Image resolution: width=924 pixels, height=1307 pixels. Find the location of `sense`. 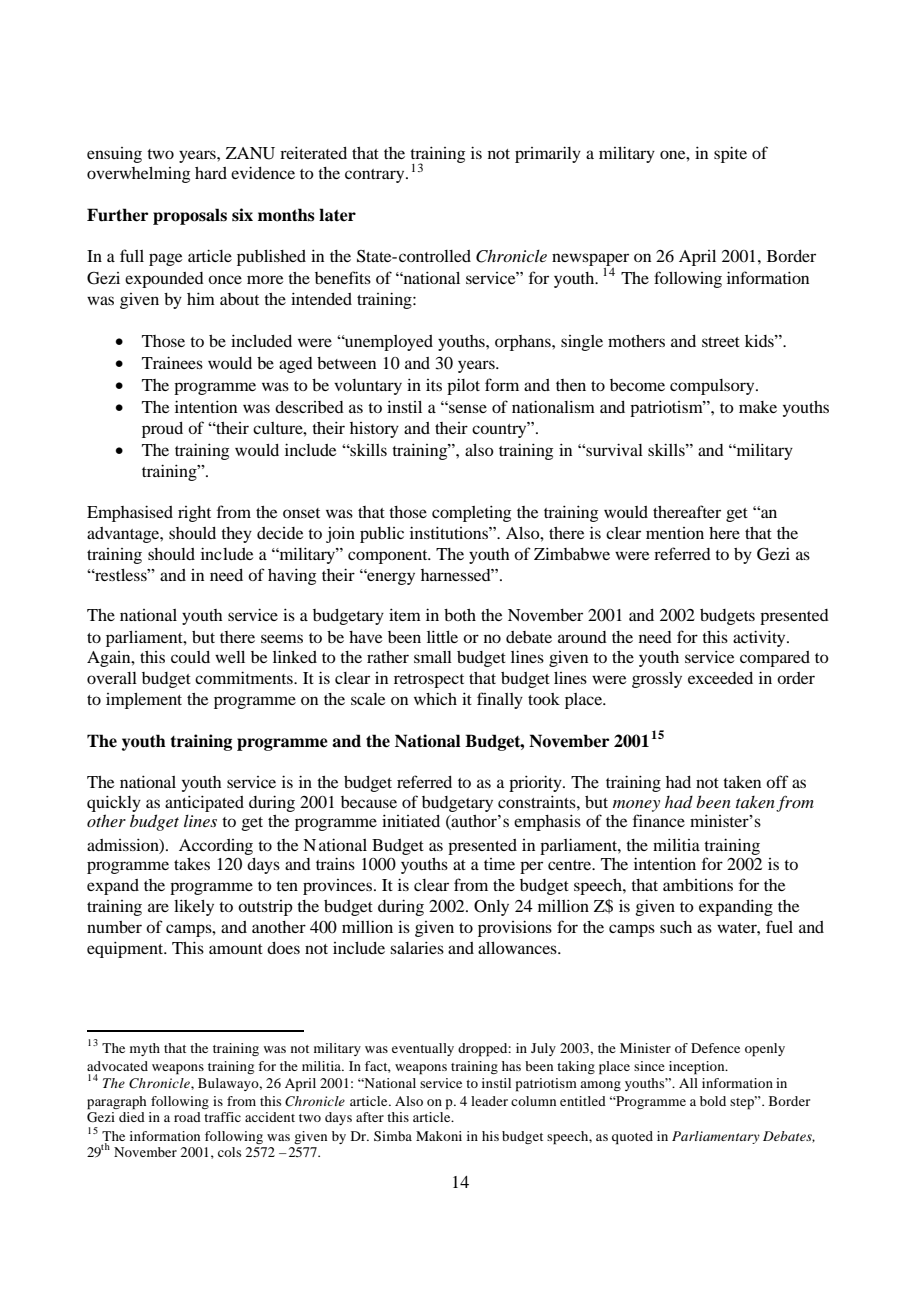

sense is located at coordinates (467, 408).
